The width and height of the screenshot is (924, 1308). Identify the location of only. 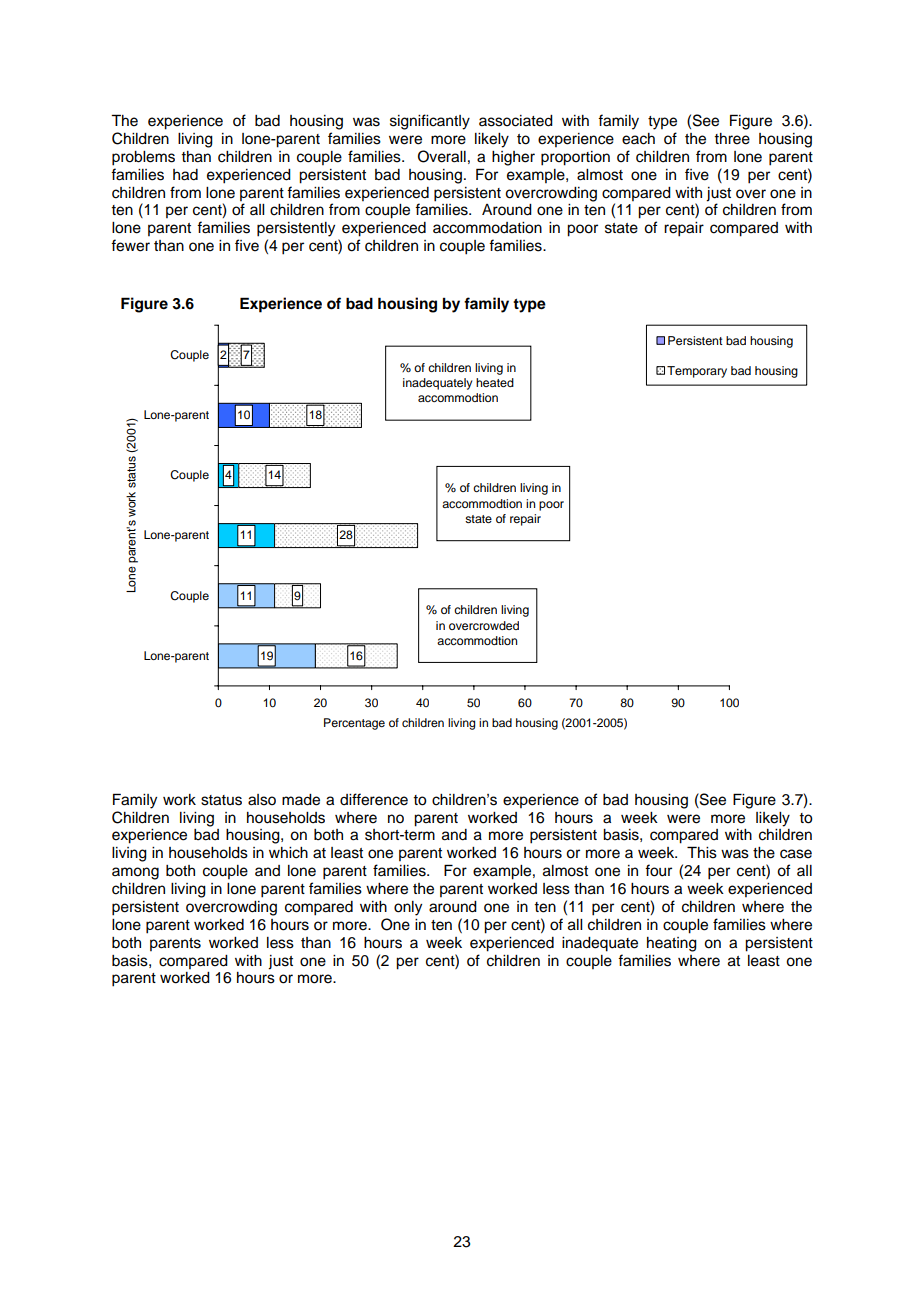
(408, 908).
